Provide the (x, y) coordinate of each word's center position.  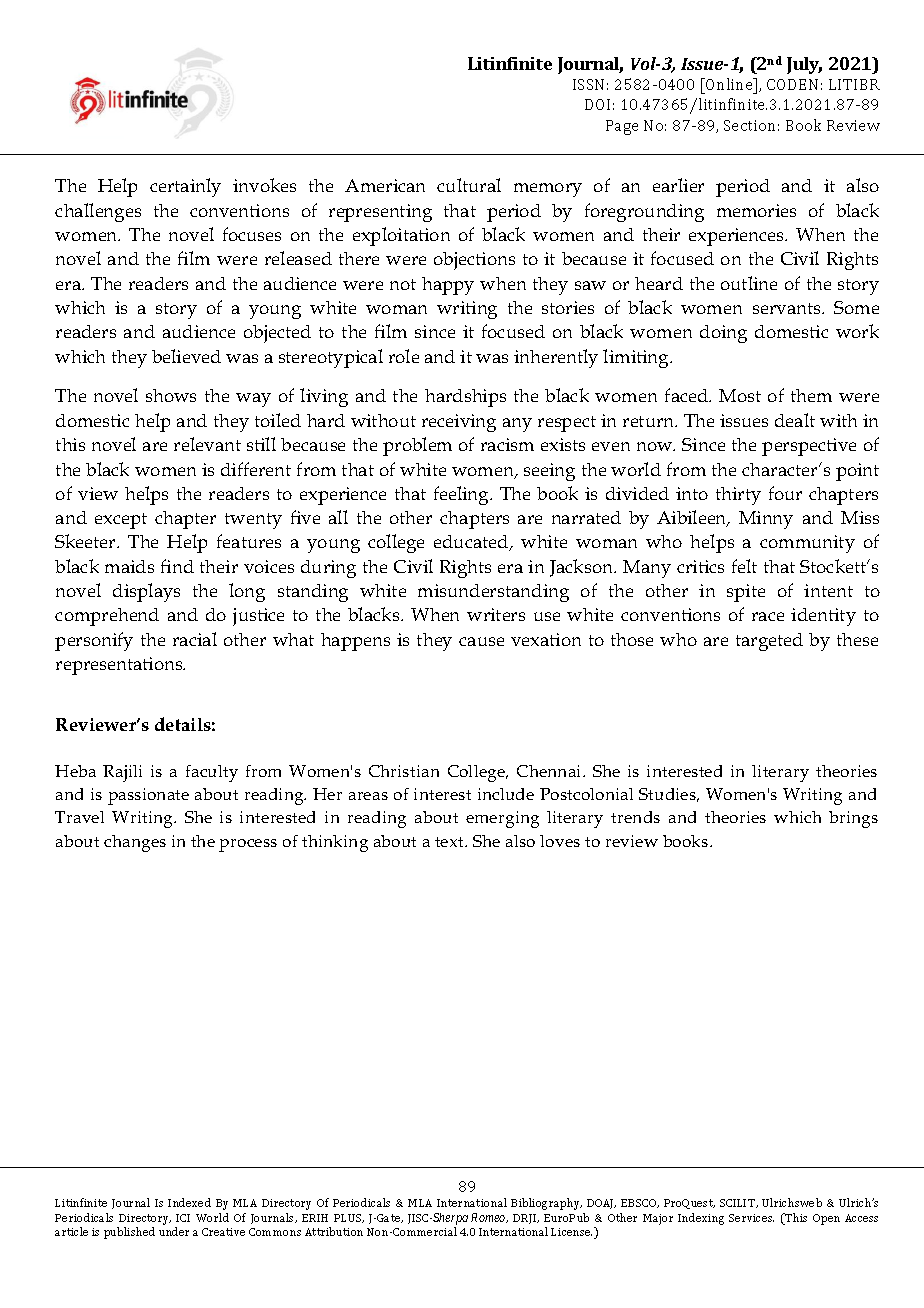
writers (496, 614)
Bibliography (546, 1204)
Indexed (189, 1202)
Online (729, 86)
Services (751, 1218)
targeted (769, 642)
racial (195, 639)
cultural (469, 185)
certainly (185, 187)
